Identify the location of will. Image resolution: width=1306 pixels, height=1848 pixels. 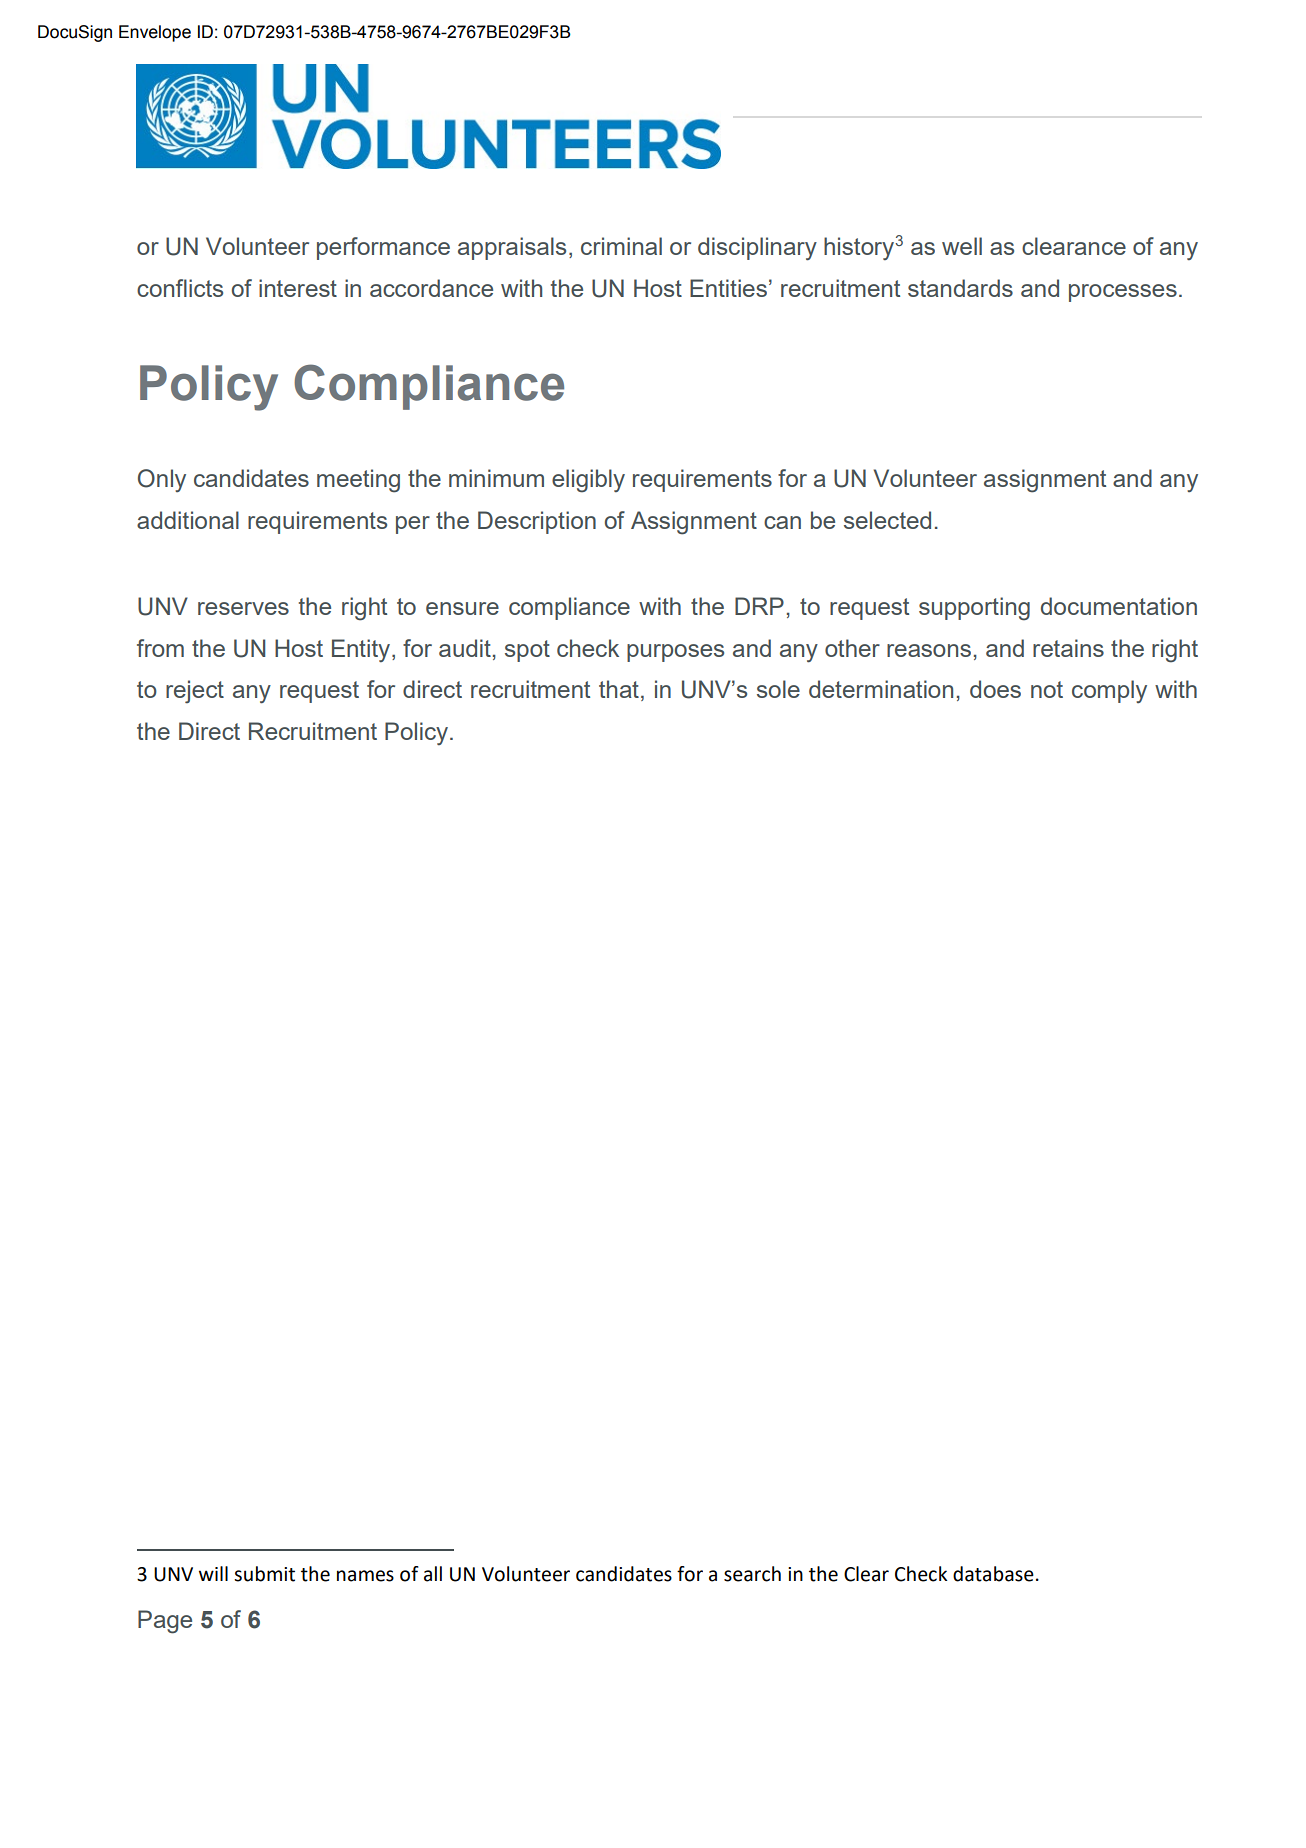
(213, 1573).
